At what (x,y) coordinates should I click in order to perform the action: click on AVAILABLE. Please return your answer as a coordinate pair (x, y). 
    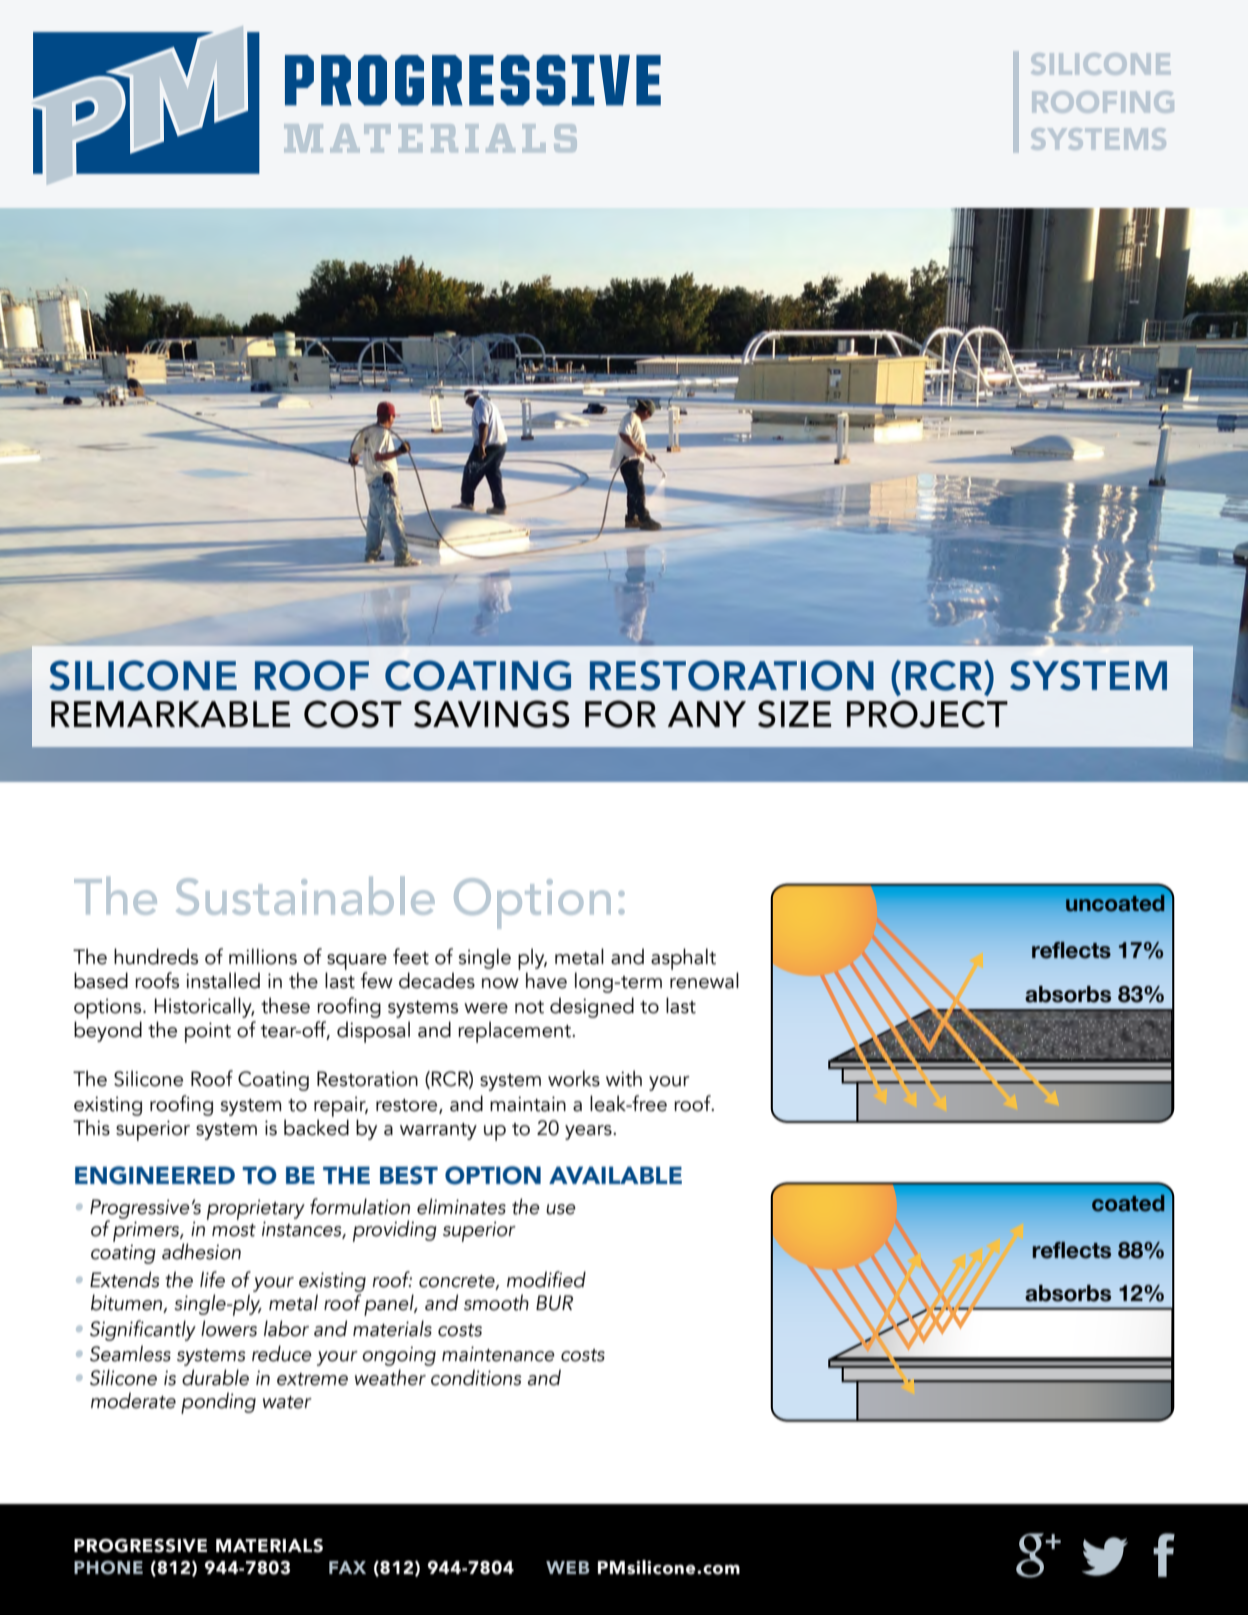
    Looking at the image, I should click on (615, 1175).
